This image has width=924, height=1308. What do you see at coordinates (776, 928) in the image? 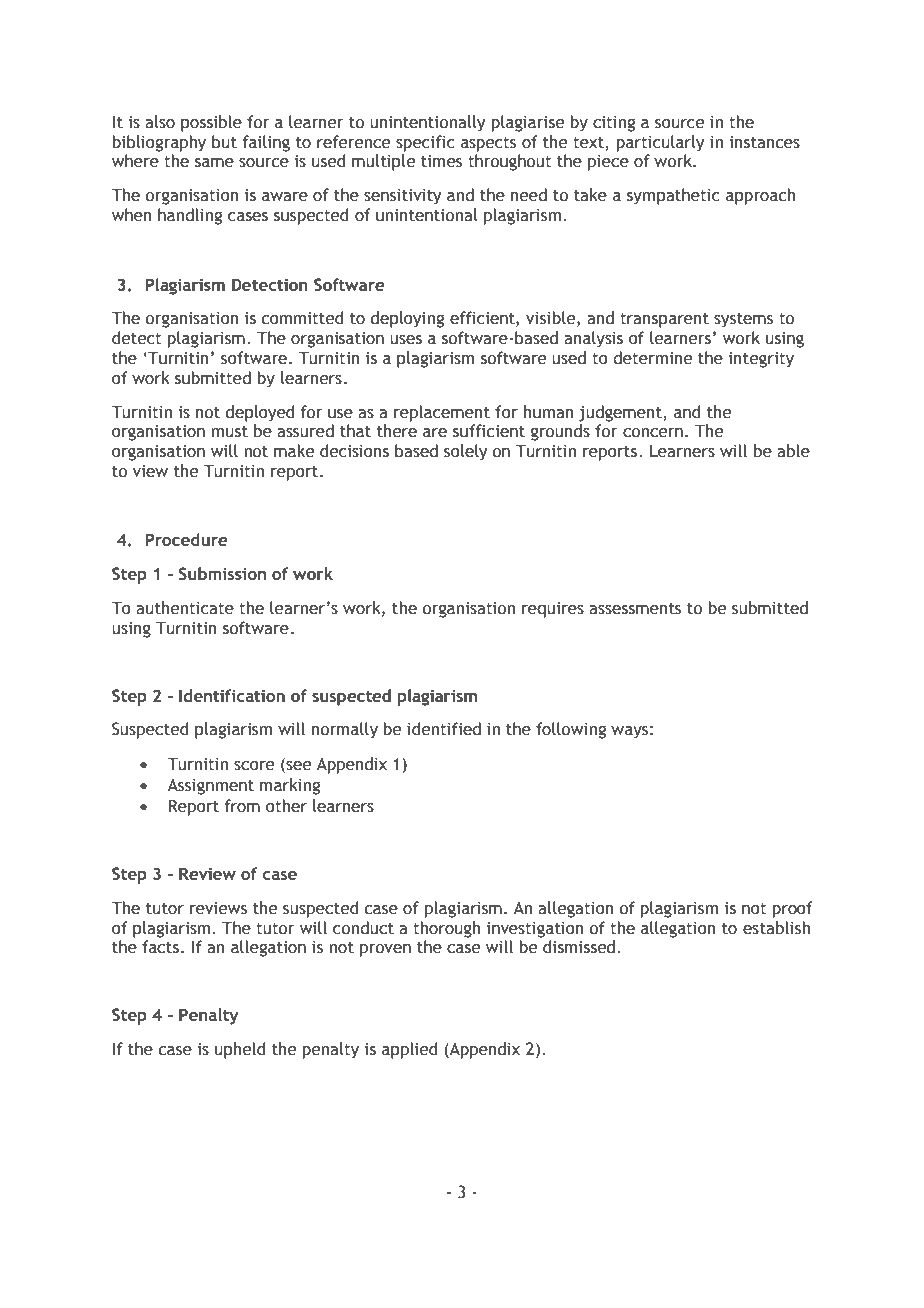
I see `establish` at bounding box center [776, 928].
